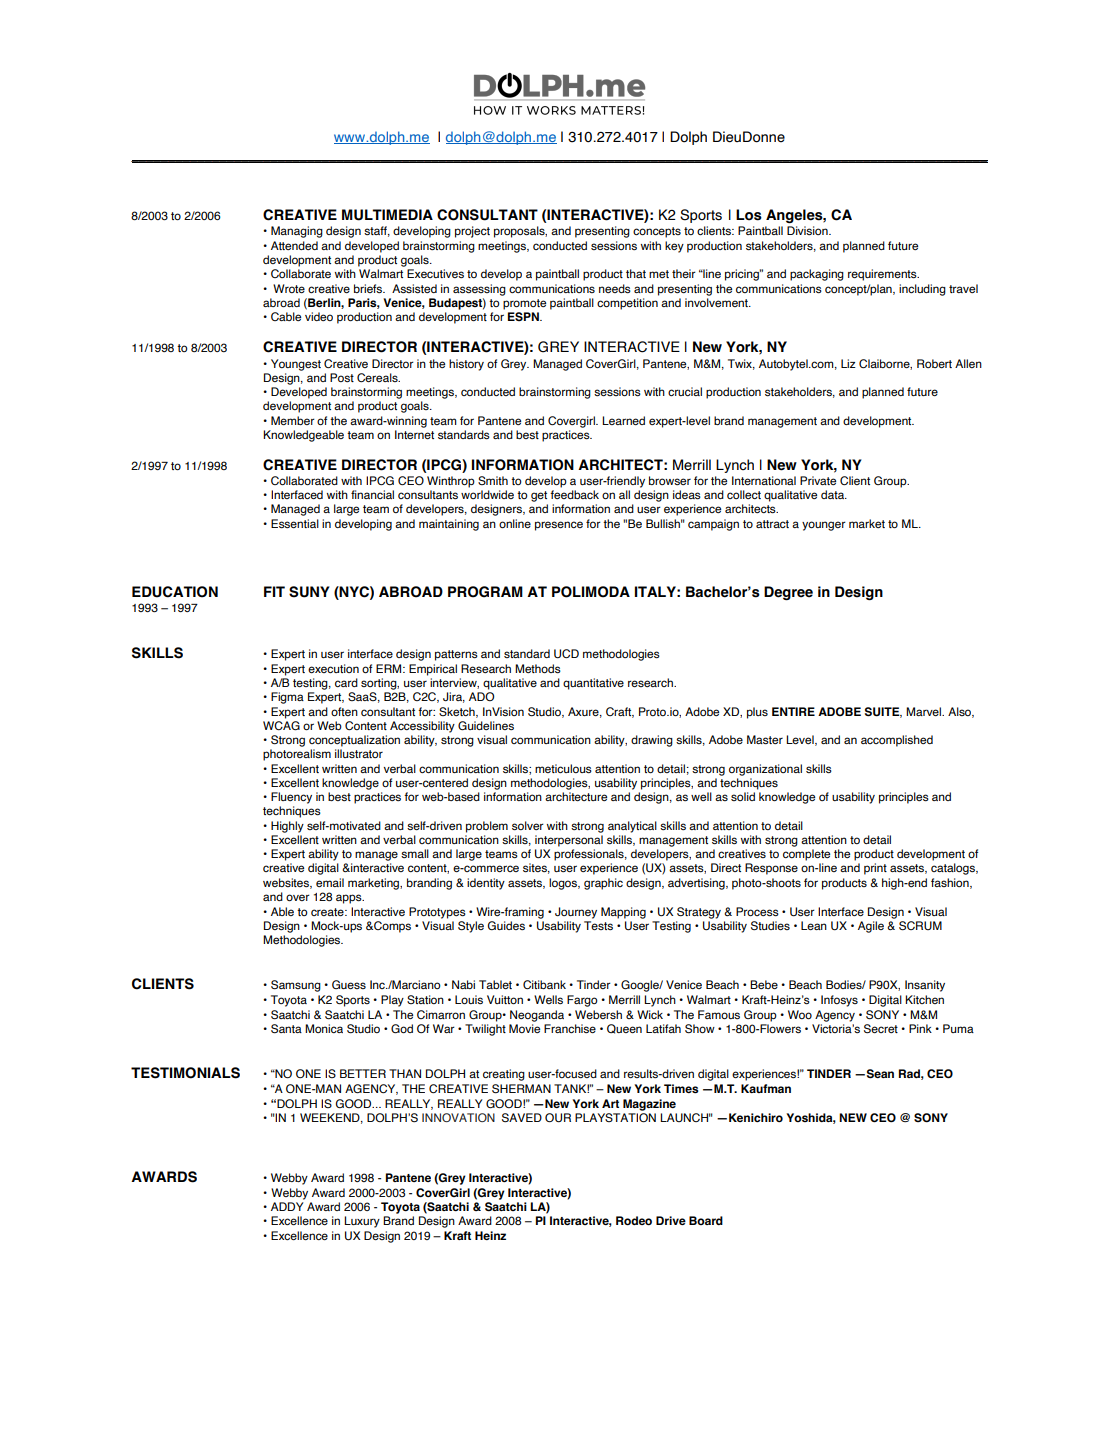  Describe the element at coordinates (883, 275) in the screenshot. I see `requirements` at that location.
